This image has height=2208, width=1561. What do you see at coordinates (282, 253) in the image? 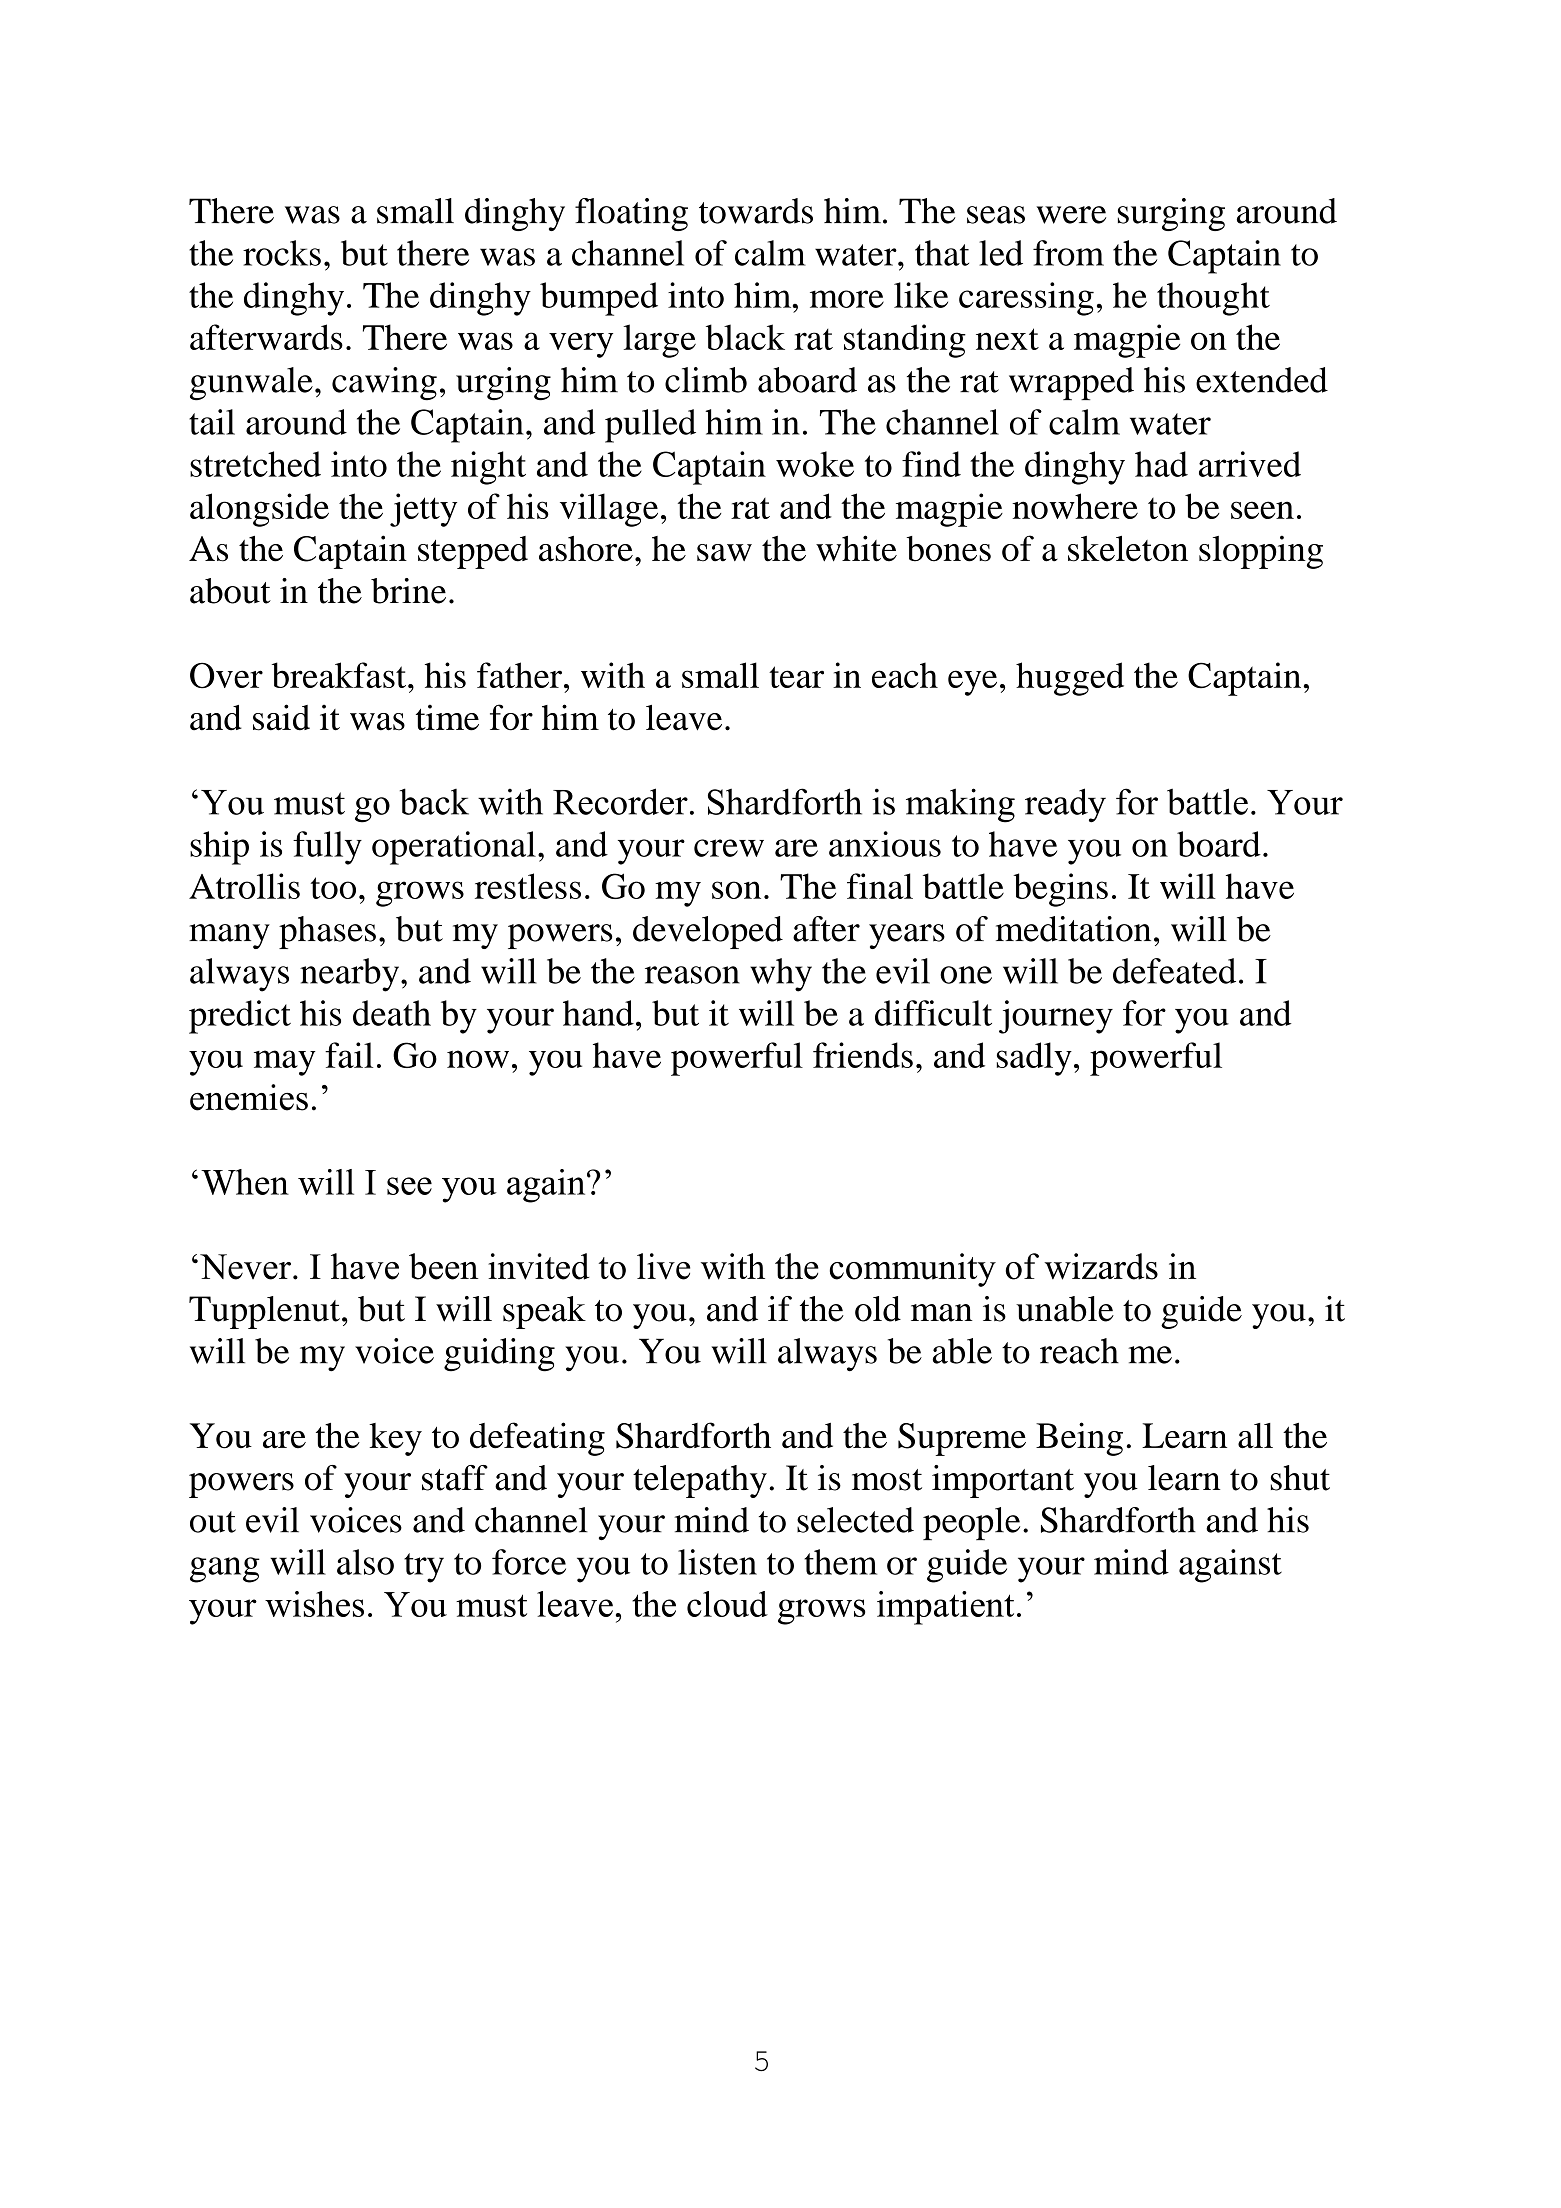
I see `rocks` at bounding box center [282, 253].
